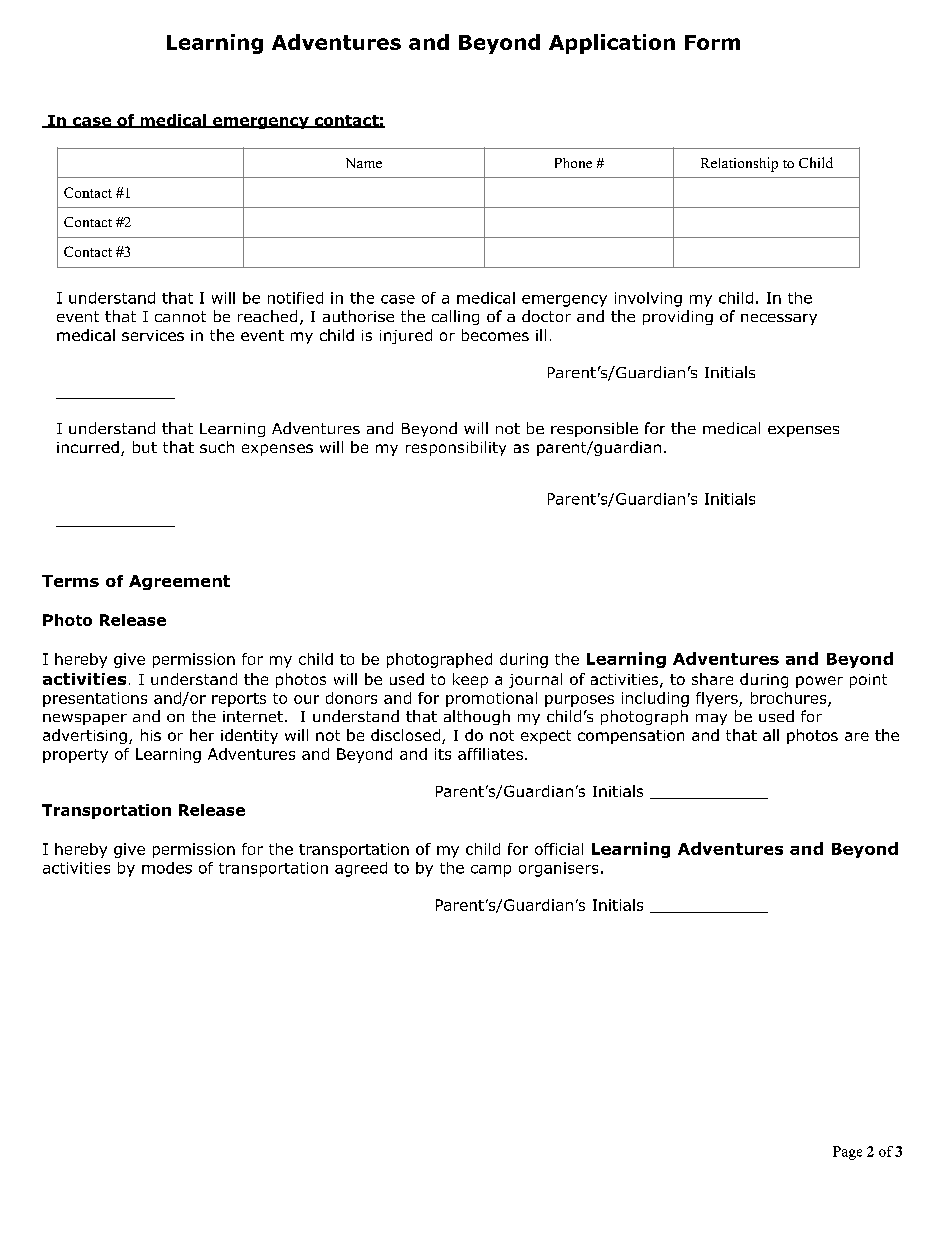 Image resolution: width=952 pixels, height=1233 pixels. What do you see at coordinates (491, 871) in the screenshot?
I see `camp` at bounding box center [491, 871].
